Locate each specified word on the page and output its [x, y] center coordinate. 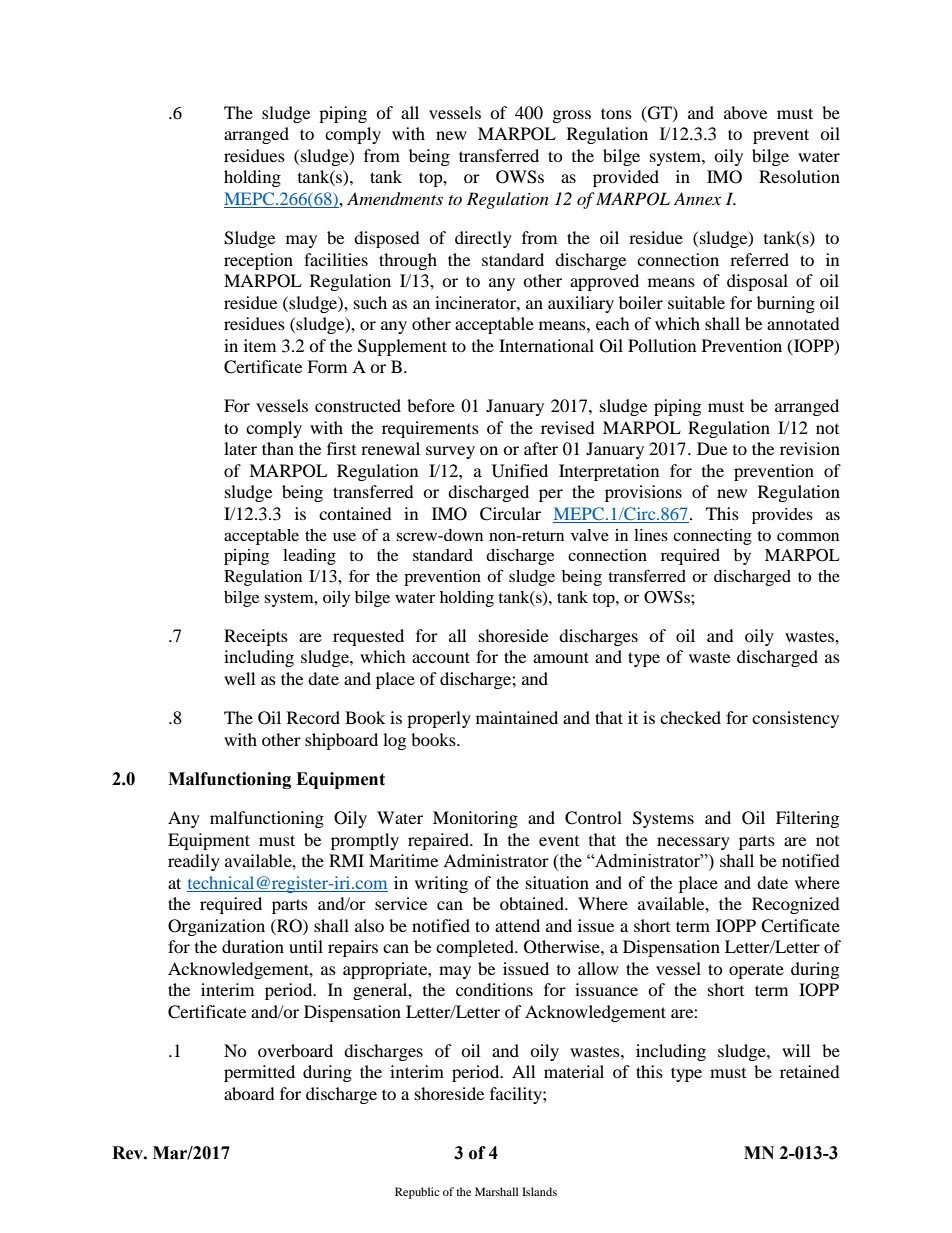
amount [561, 657]
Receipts [256, 637]
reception [258, 261]
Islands [539, 1191]
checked [690, 717]
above [745, 112]
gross [572, 116]
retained [810, 1071]
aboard [249, 1093]
